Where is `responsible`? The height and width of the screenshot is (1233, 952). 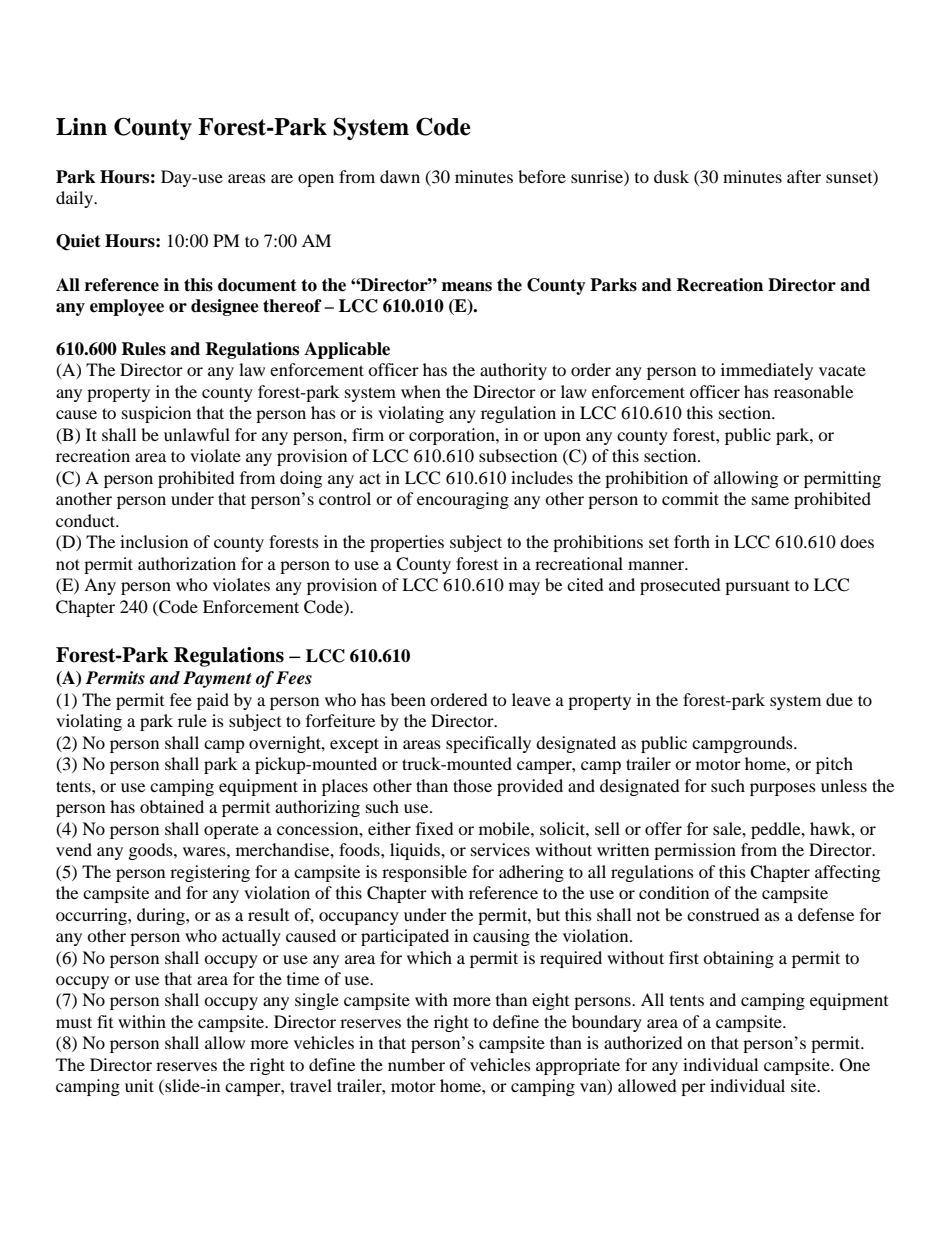 responsible is located at coordinates (424, 873).
